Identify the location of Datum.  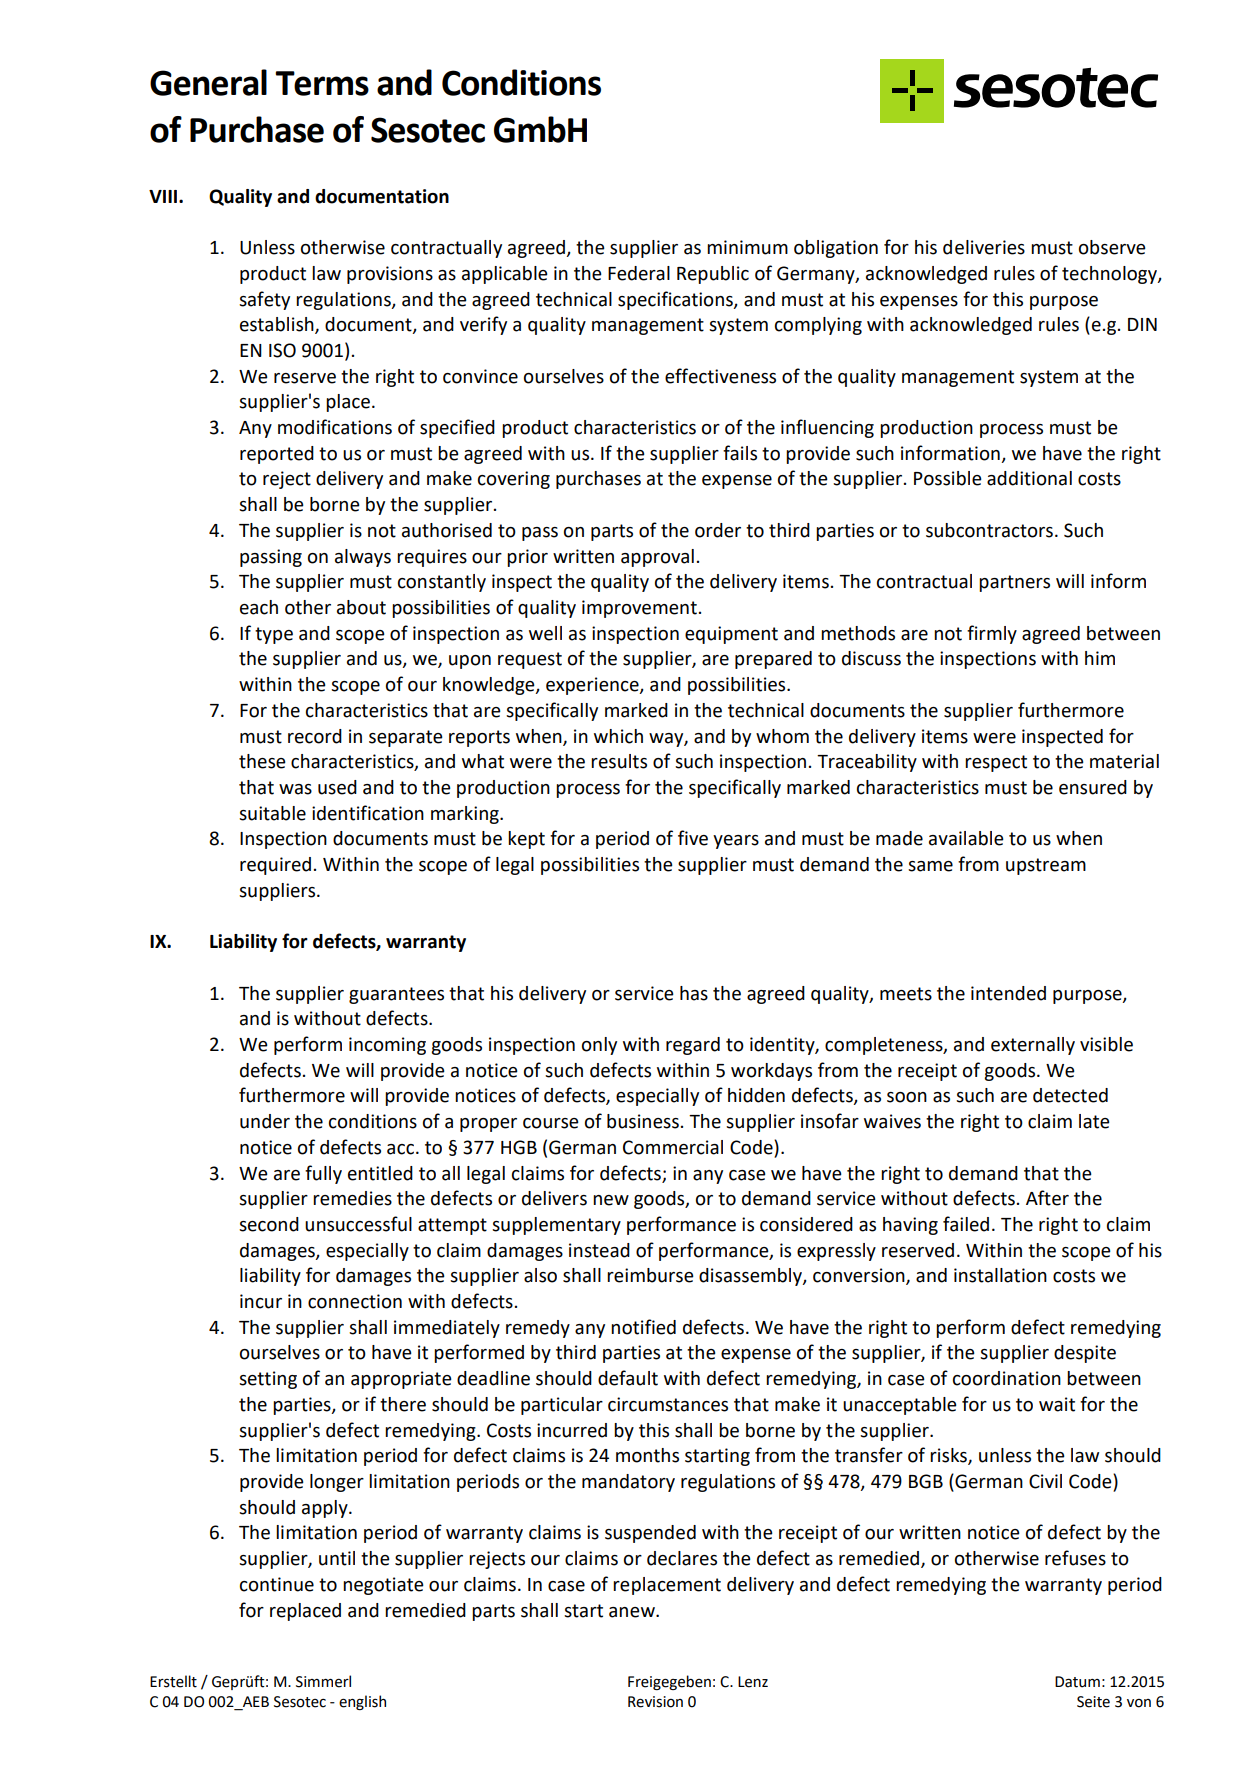
(1077, 1682).
